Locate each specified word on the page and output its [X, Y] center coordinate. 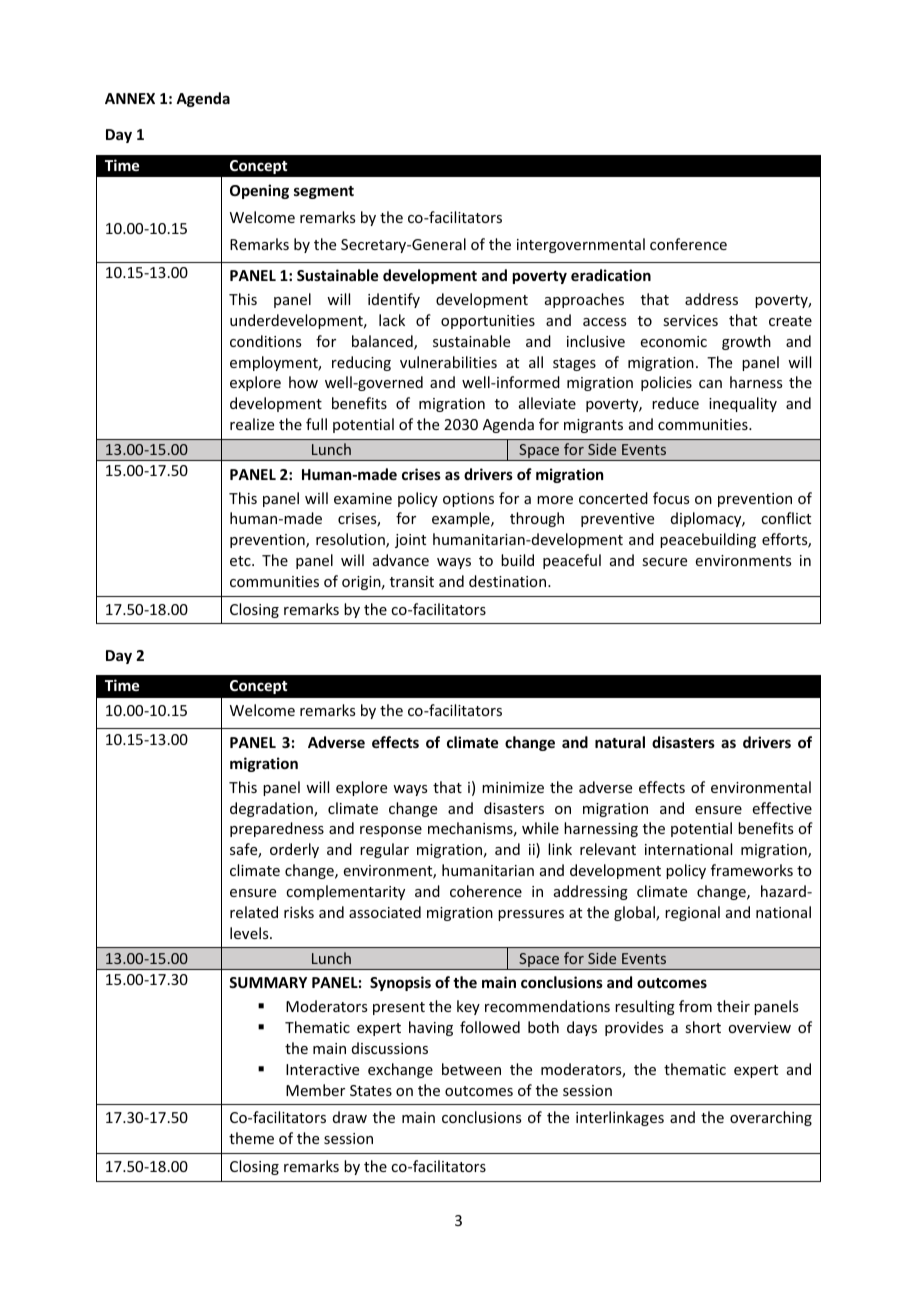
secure [664, 562]
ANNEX [130, 98]
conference [688, 244]
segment [324, 192]
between [471, 1069]
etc [241, 561]
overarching [771, 1118]
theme [251, 1138]
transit [412, 581]
